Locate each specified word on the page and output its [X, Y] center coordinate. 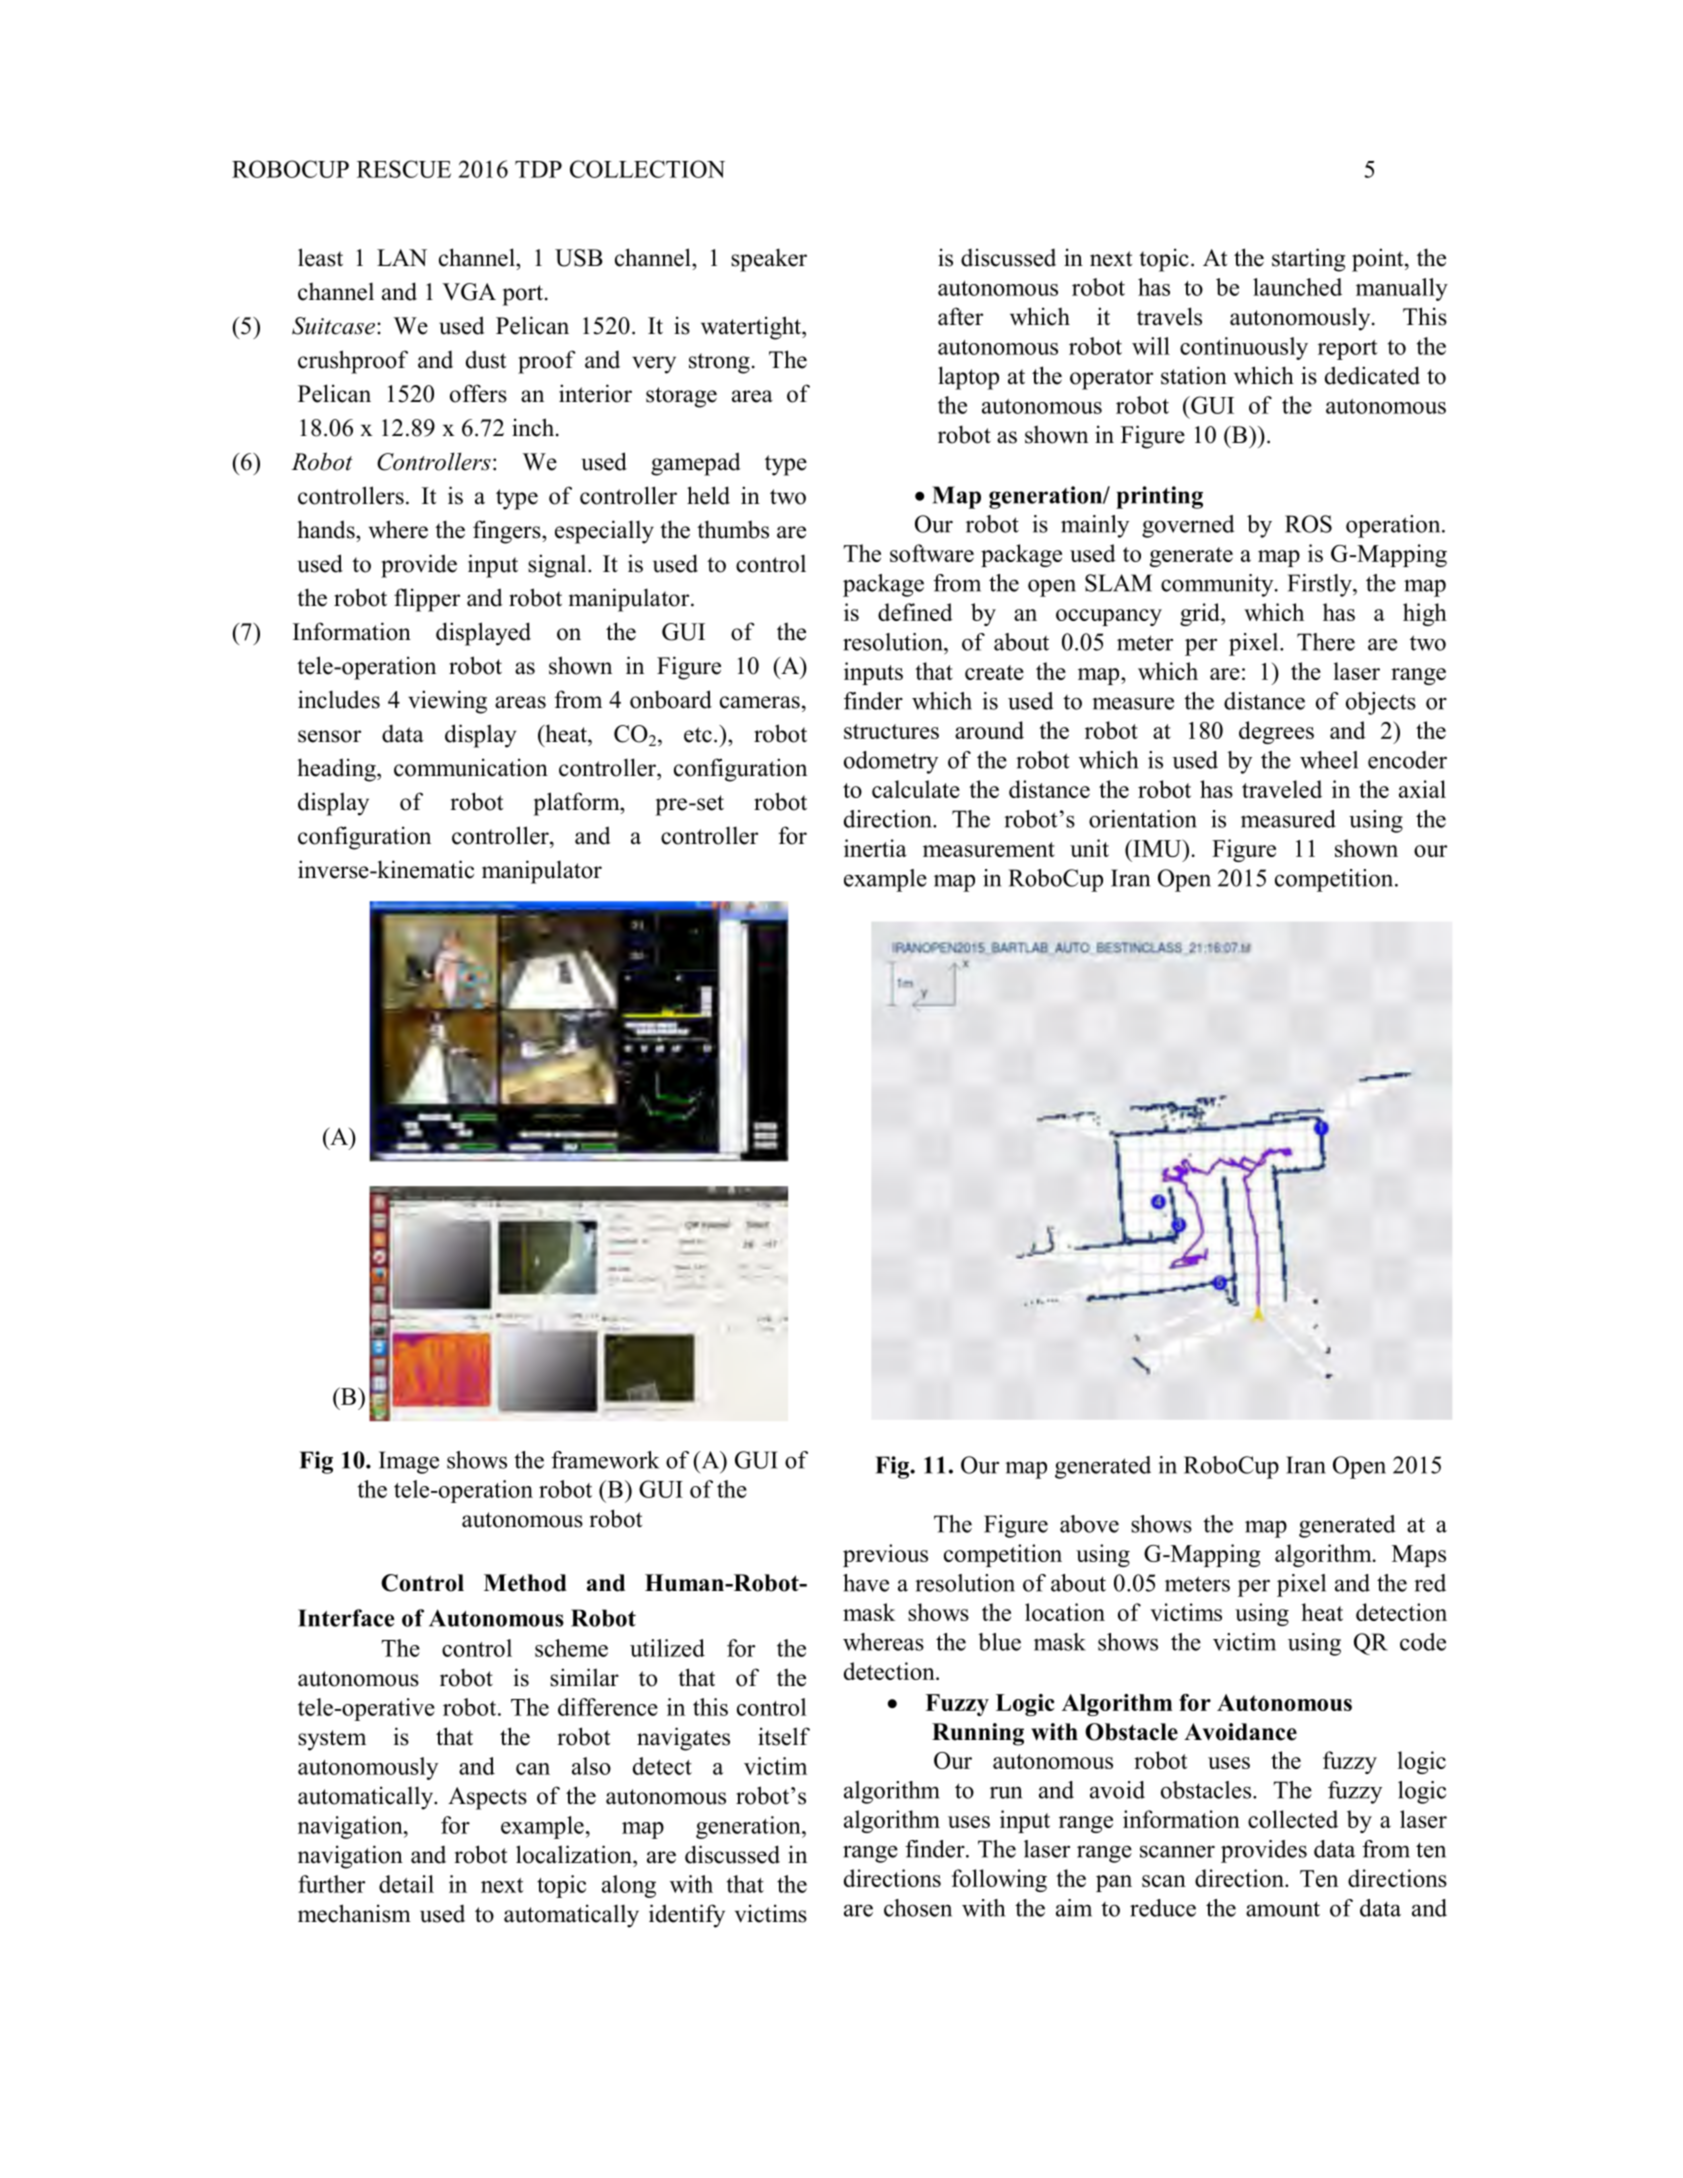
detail [406, 1884]
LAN [402, 257]
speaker [769, 260]
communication [471, 767]
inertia [875, 848]
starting [1308, 260]
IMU [1157, 848]
